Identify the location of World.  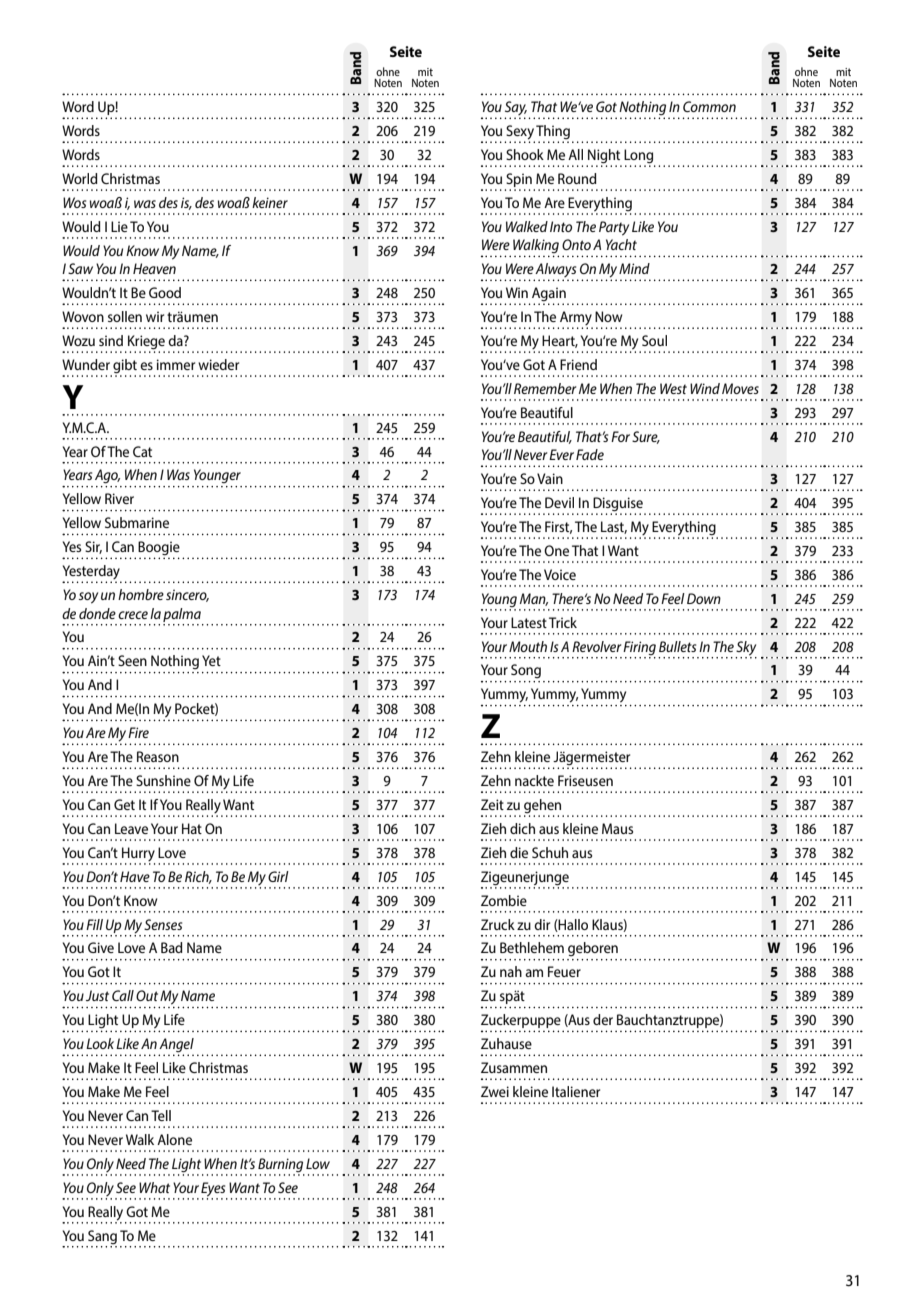
(80, 178).
